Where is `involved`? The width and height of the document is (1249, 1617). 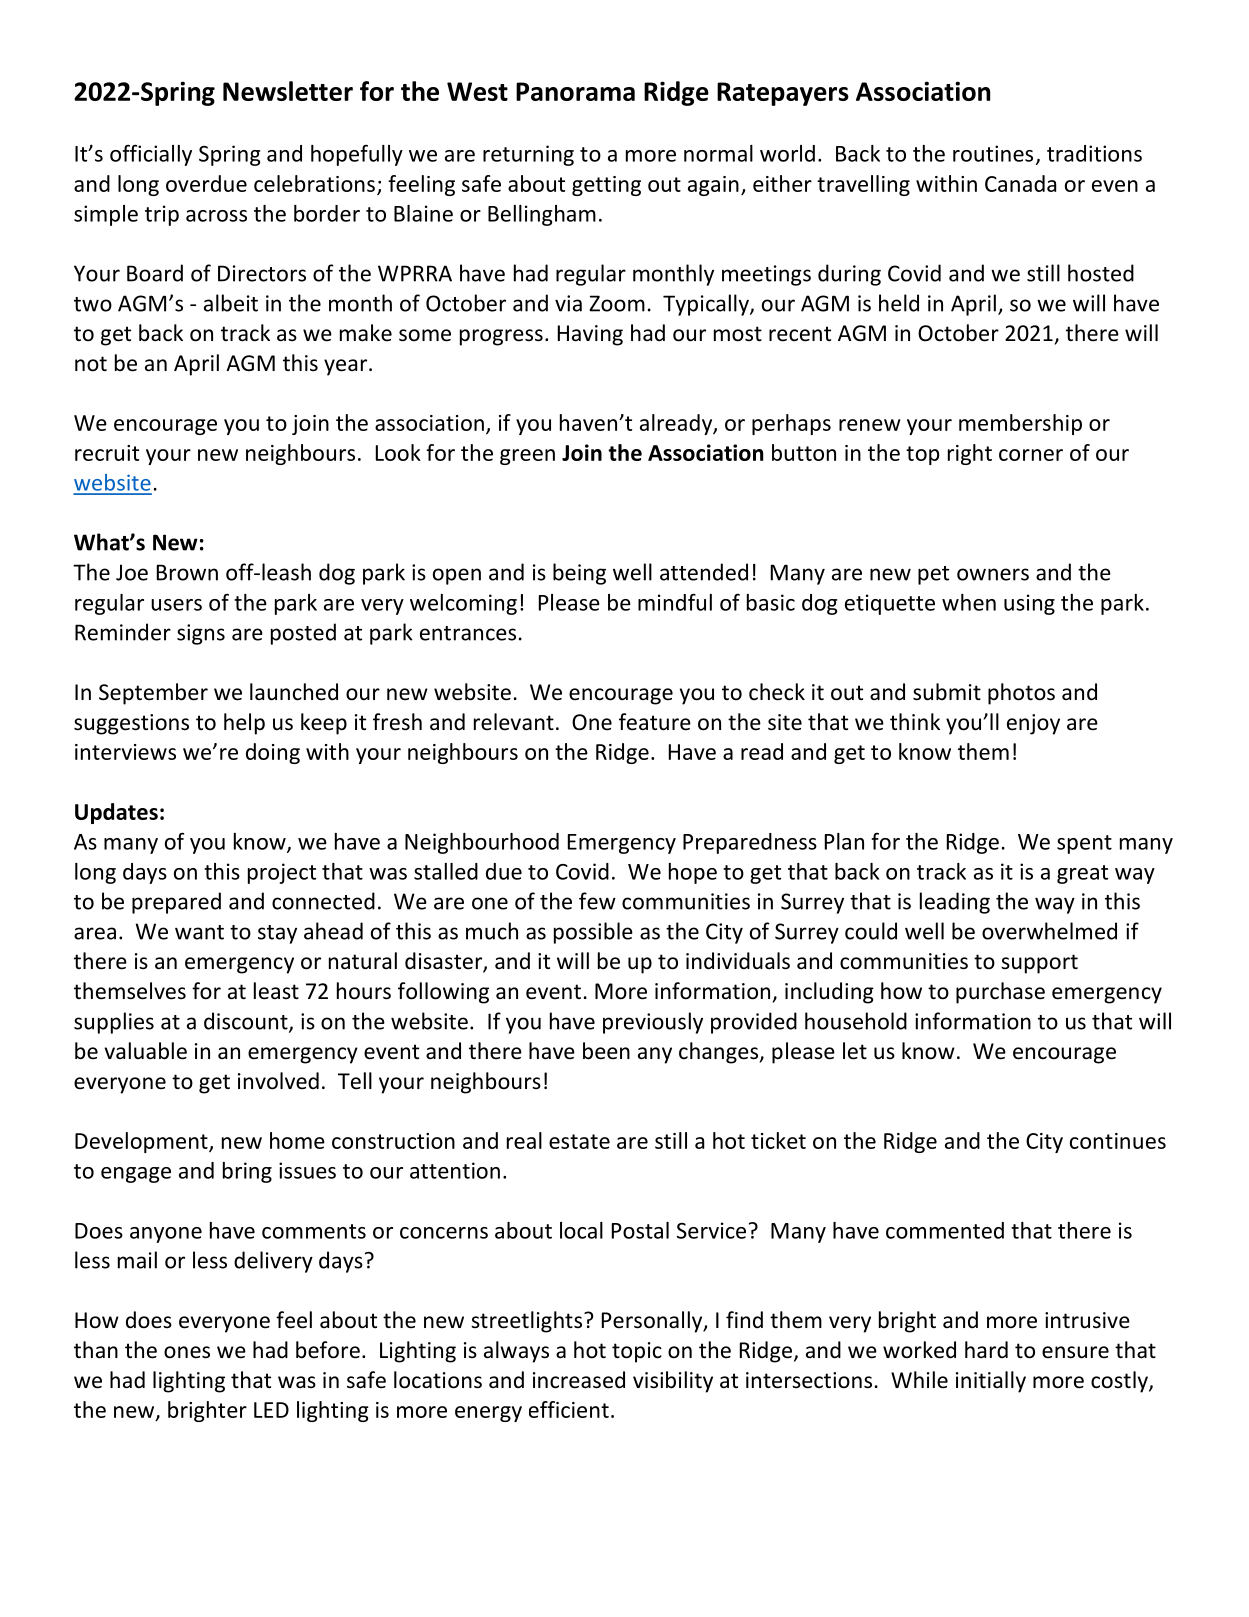
involved is located at coordinates (278, 1081).
